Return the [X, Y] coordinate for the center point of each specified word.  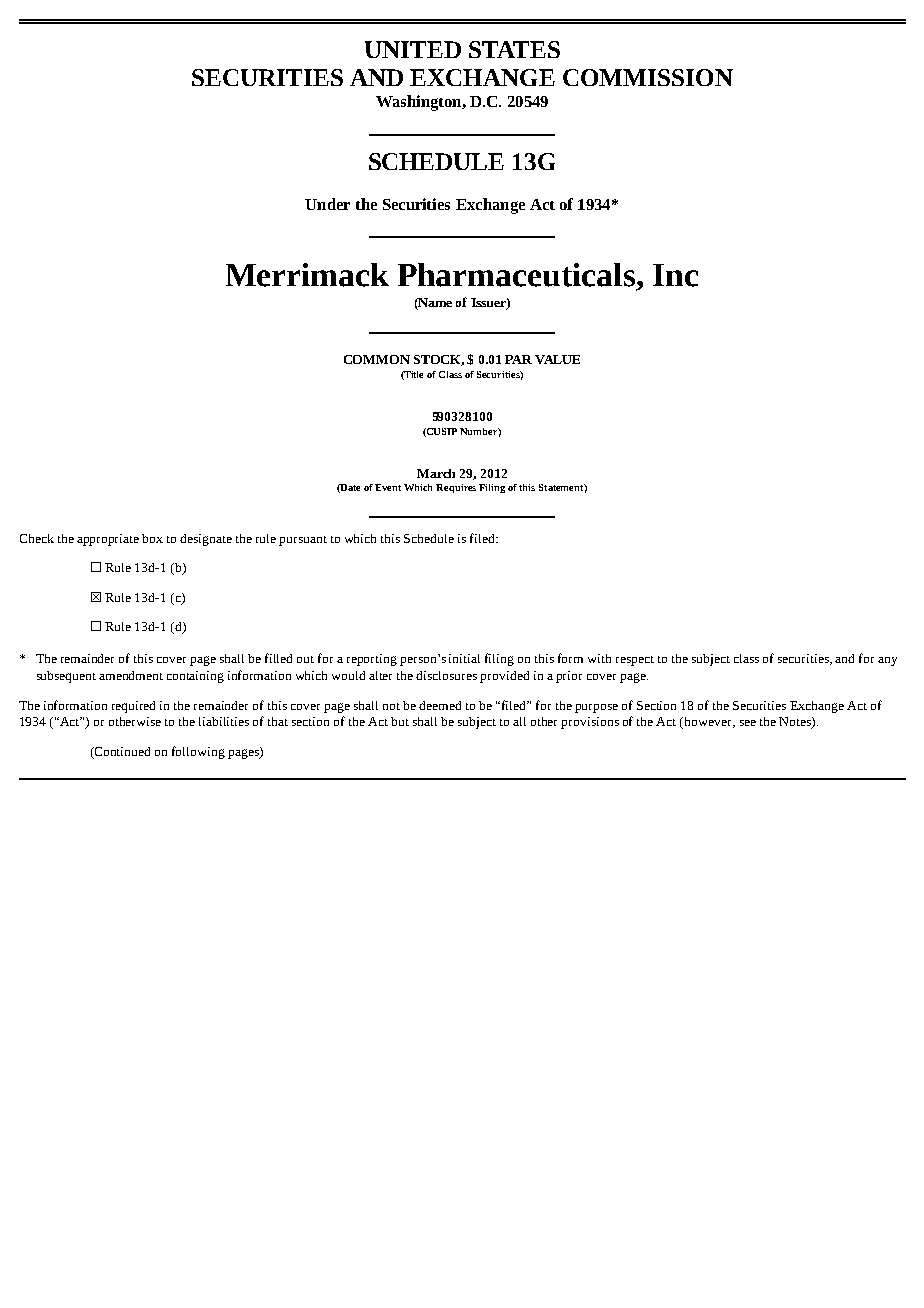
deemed [440, 705]
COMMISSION [648, 77]
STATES [514, 49]
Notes [796, 723]
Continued [121, 751]
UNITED [413, 49]
